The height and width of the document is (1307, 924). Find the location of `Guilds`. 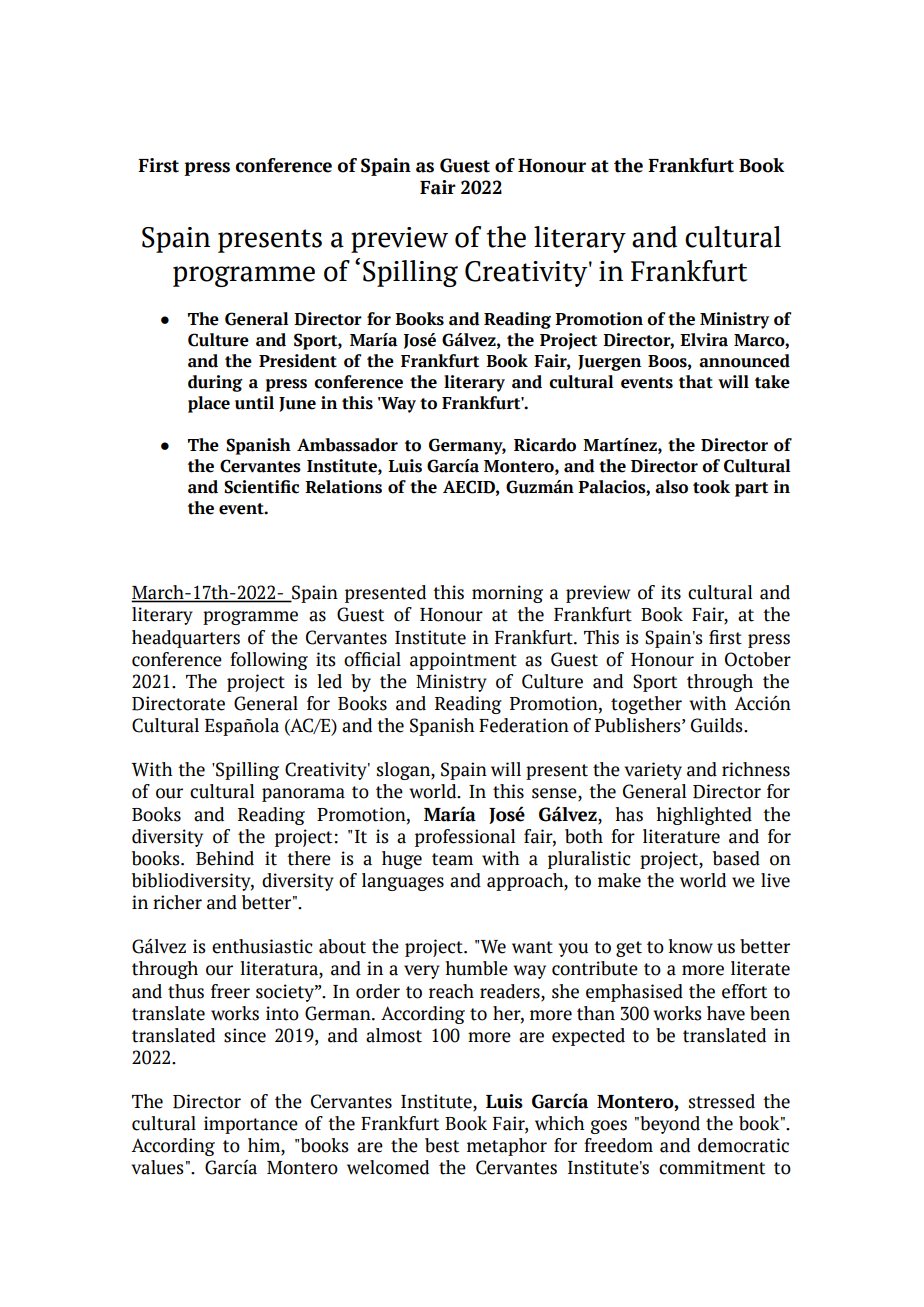

Guilds is located at coordinates (718, 725).
